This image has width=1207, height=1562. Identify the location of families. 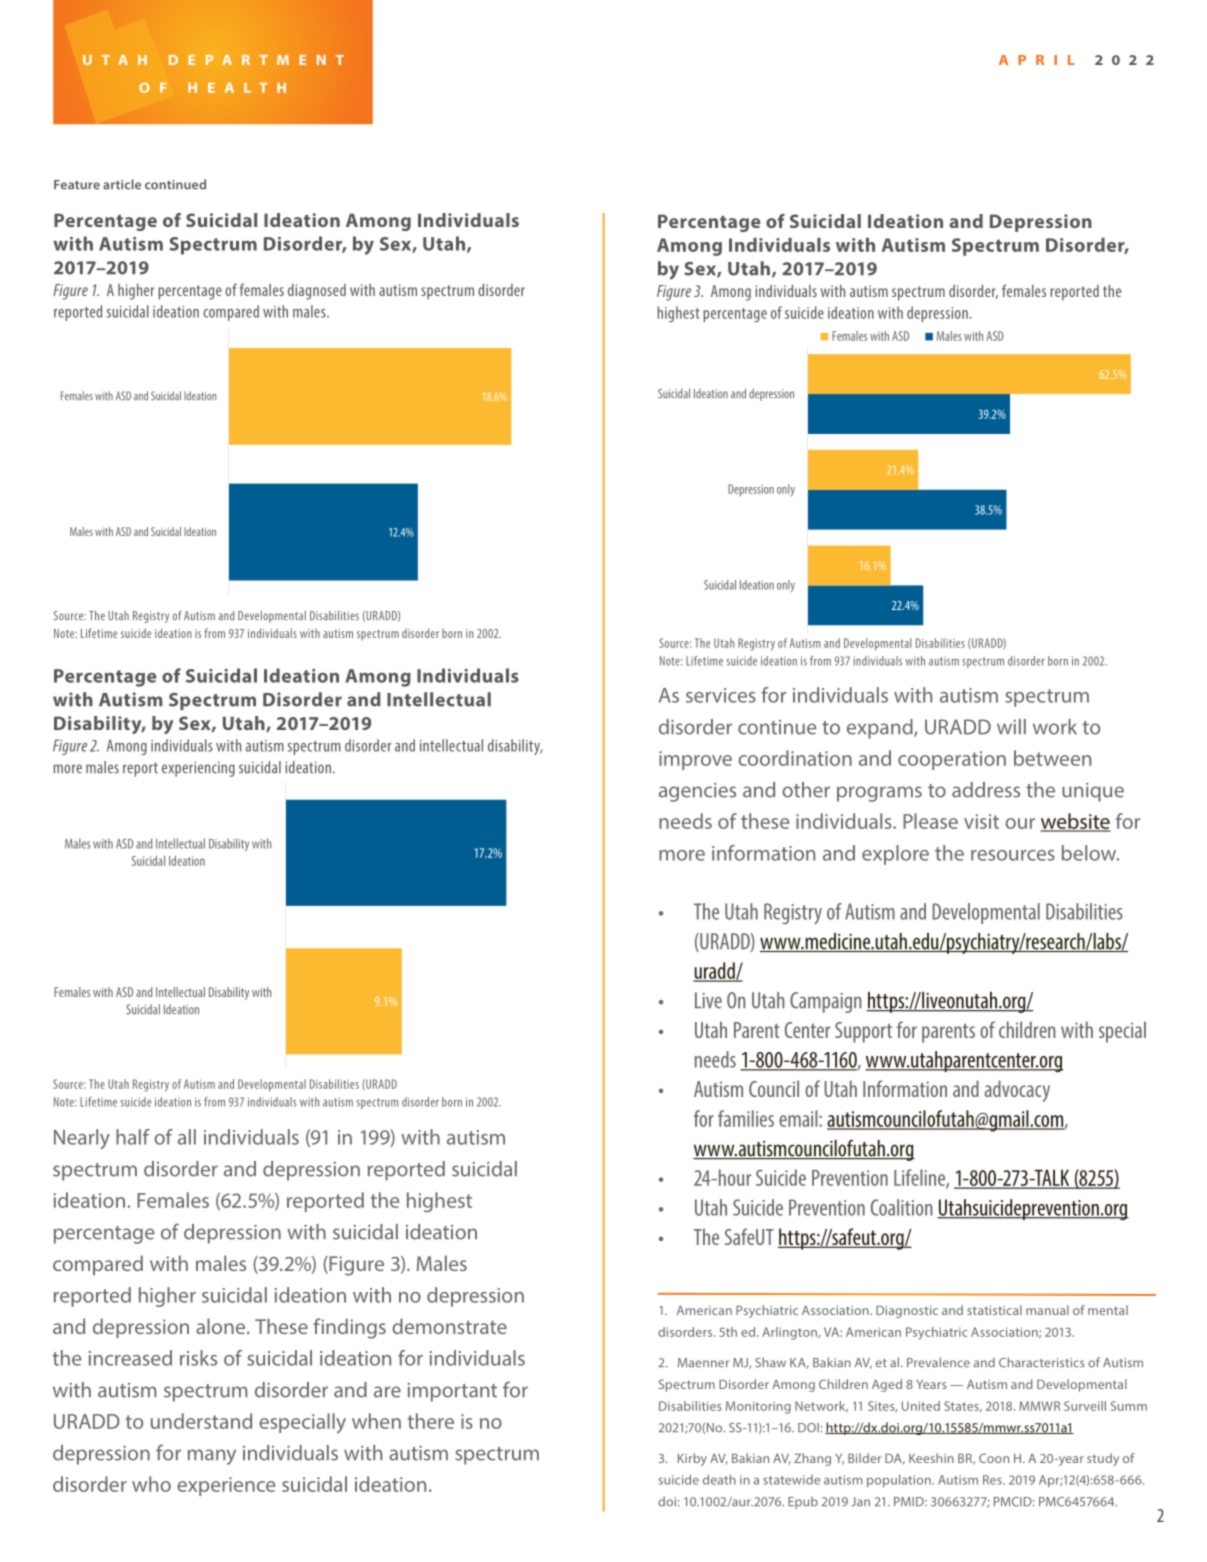
(746, 1118).
